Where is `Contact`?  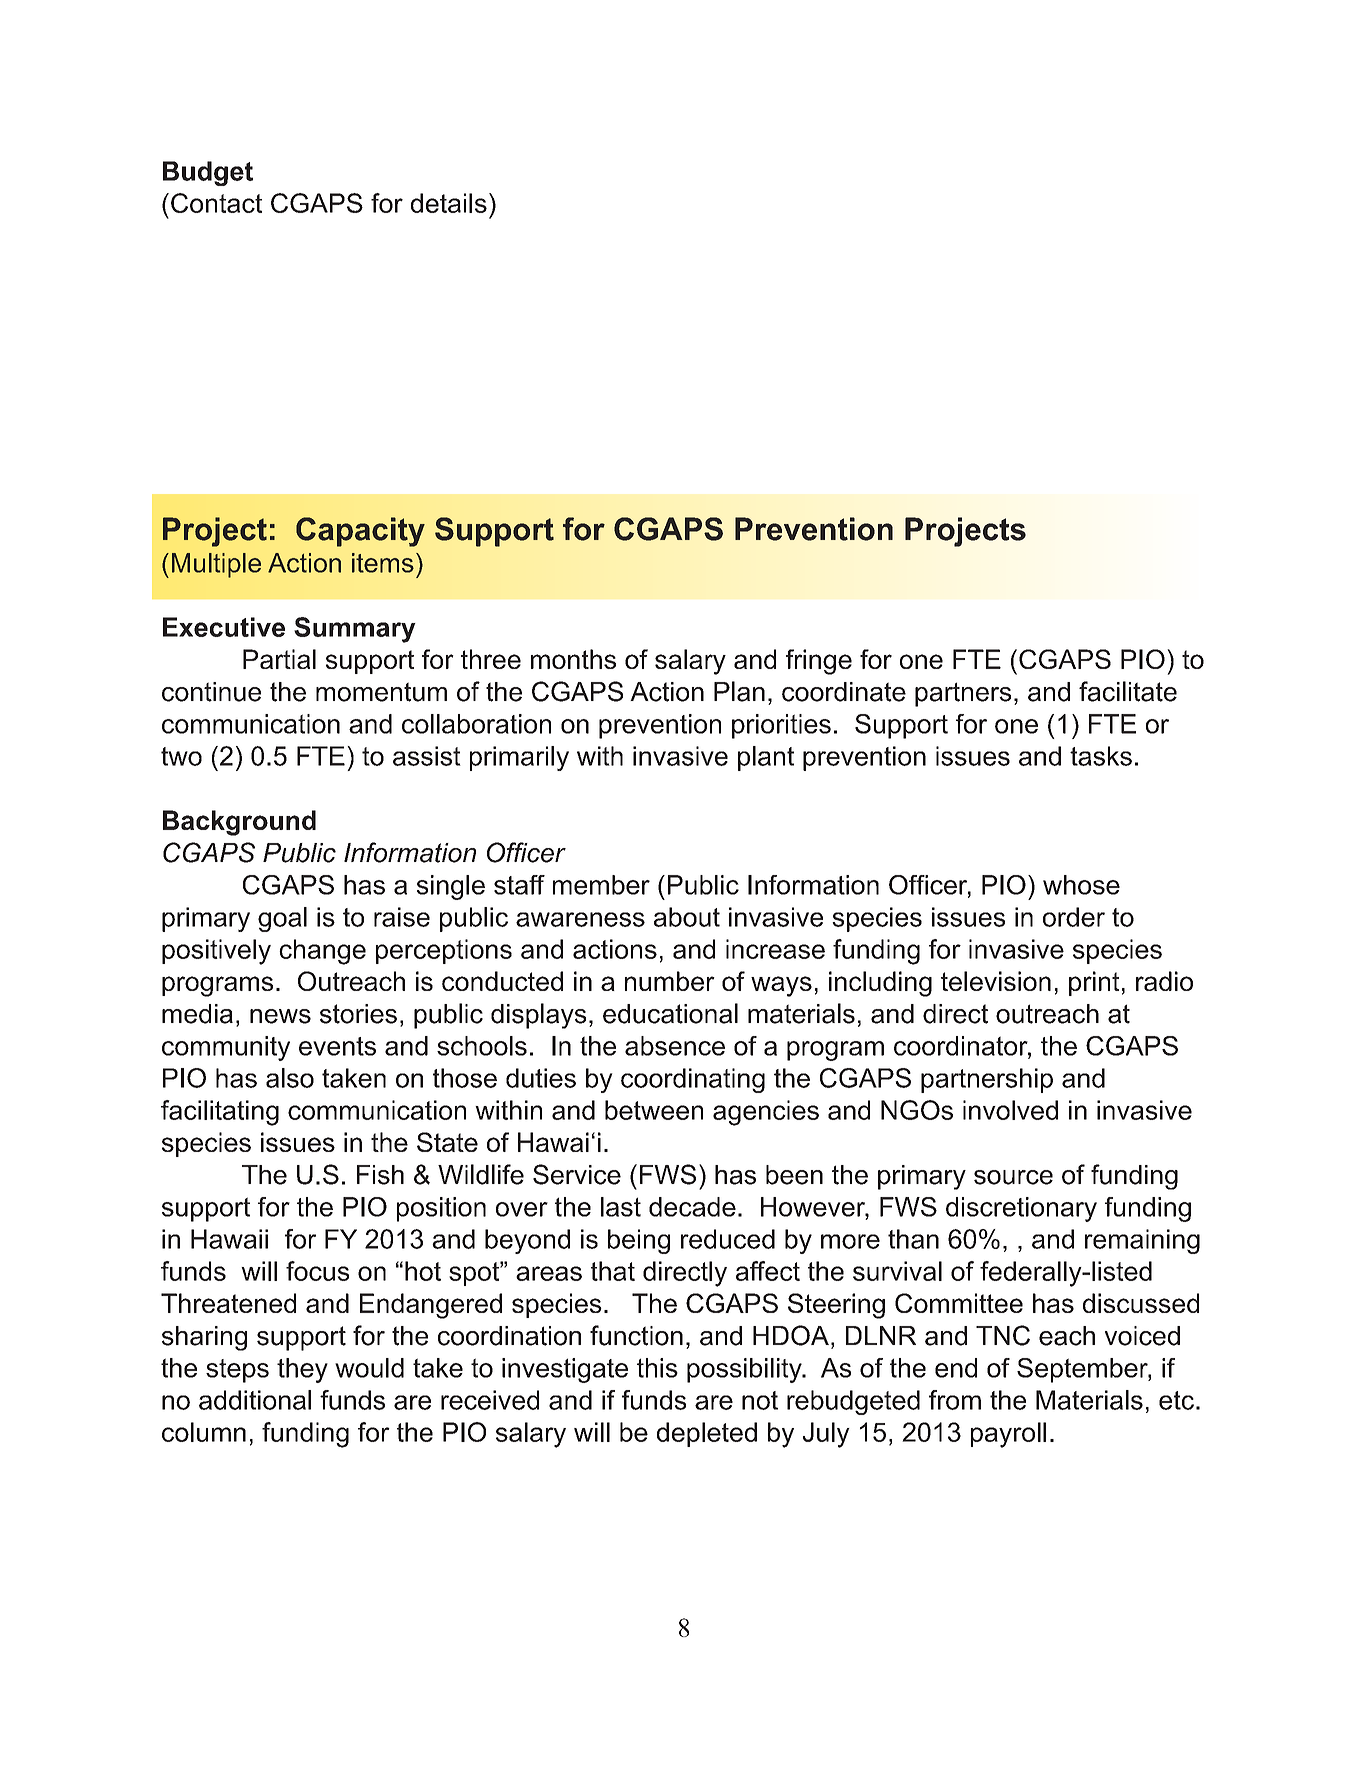
Contact is located at coordinates (216, 203).
